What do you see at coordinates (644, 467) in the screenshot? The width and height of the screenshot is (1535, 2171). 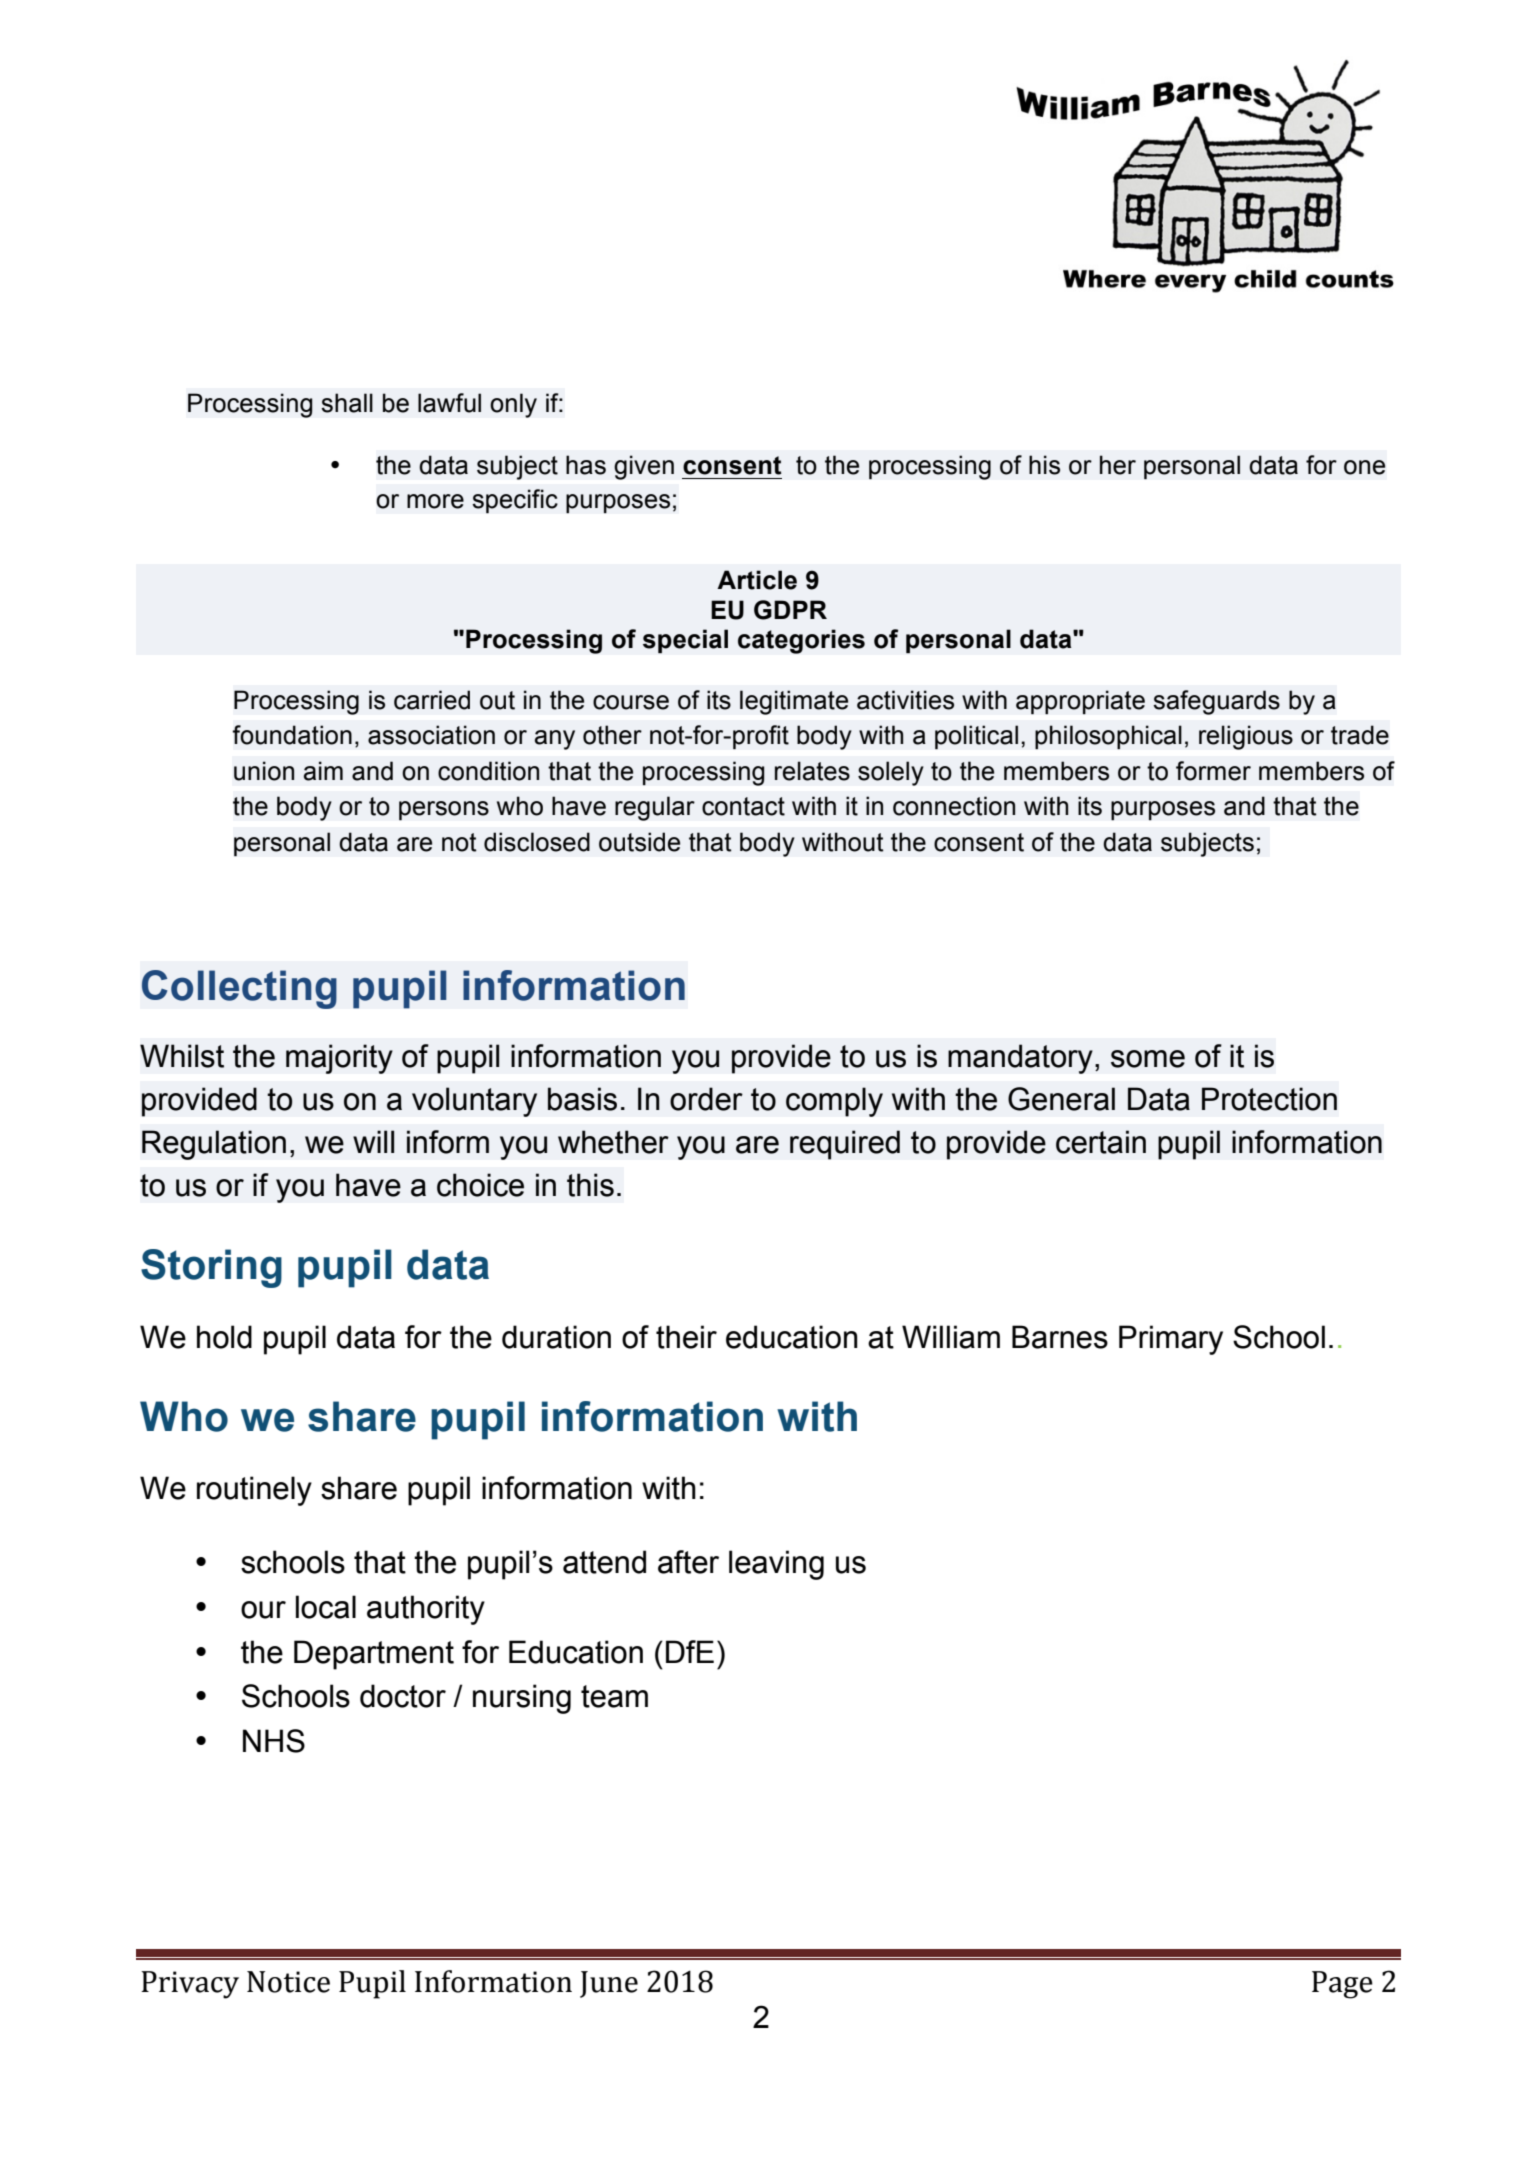 I see `given` at bounding box center [644, 467].
